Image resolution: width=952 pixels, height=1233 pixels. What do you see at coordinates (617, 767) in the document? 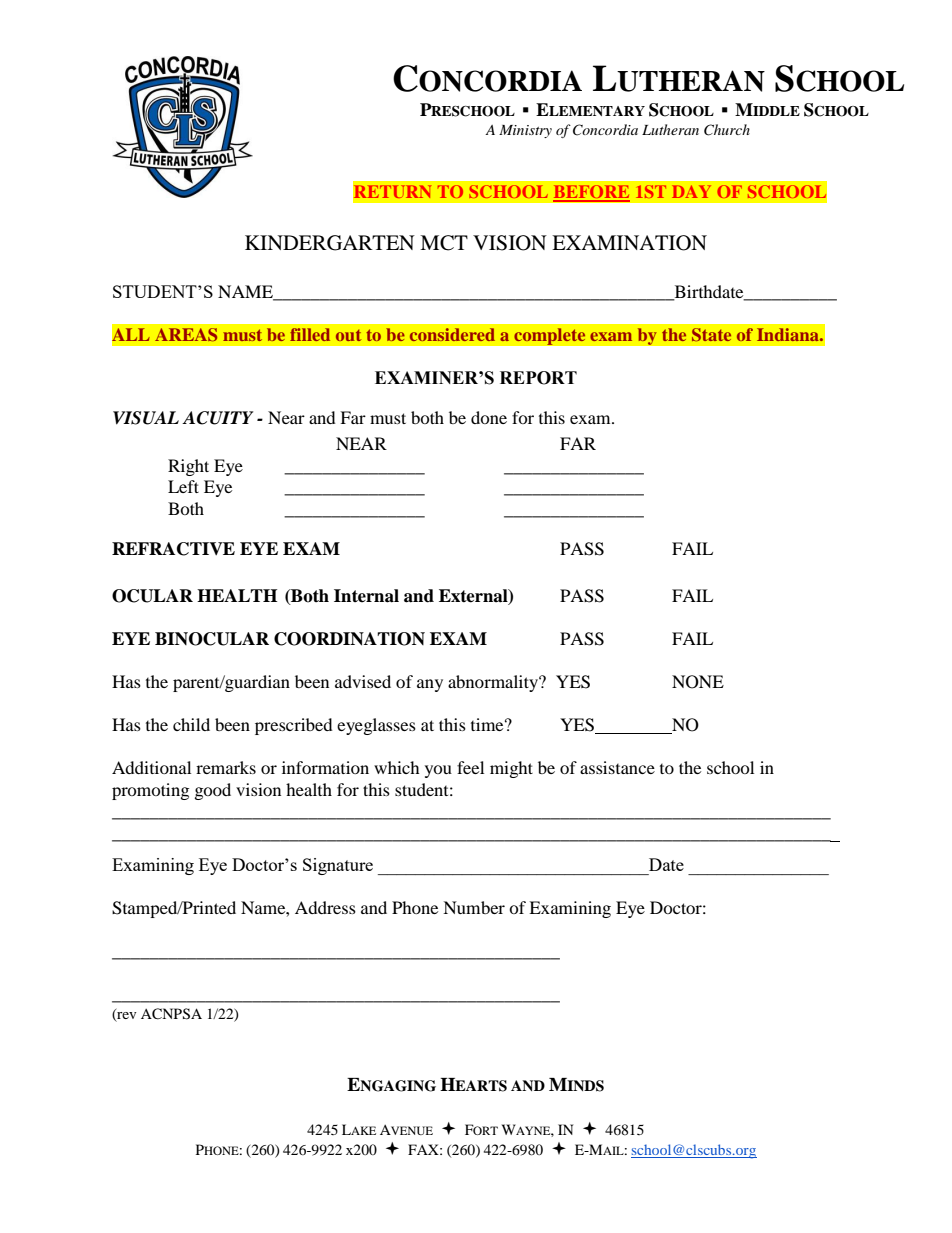
I see `assistance` at bounding box center [617, 767].
